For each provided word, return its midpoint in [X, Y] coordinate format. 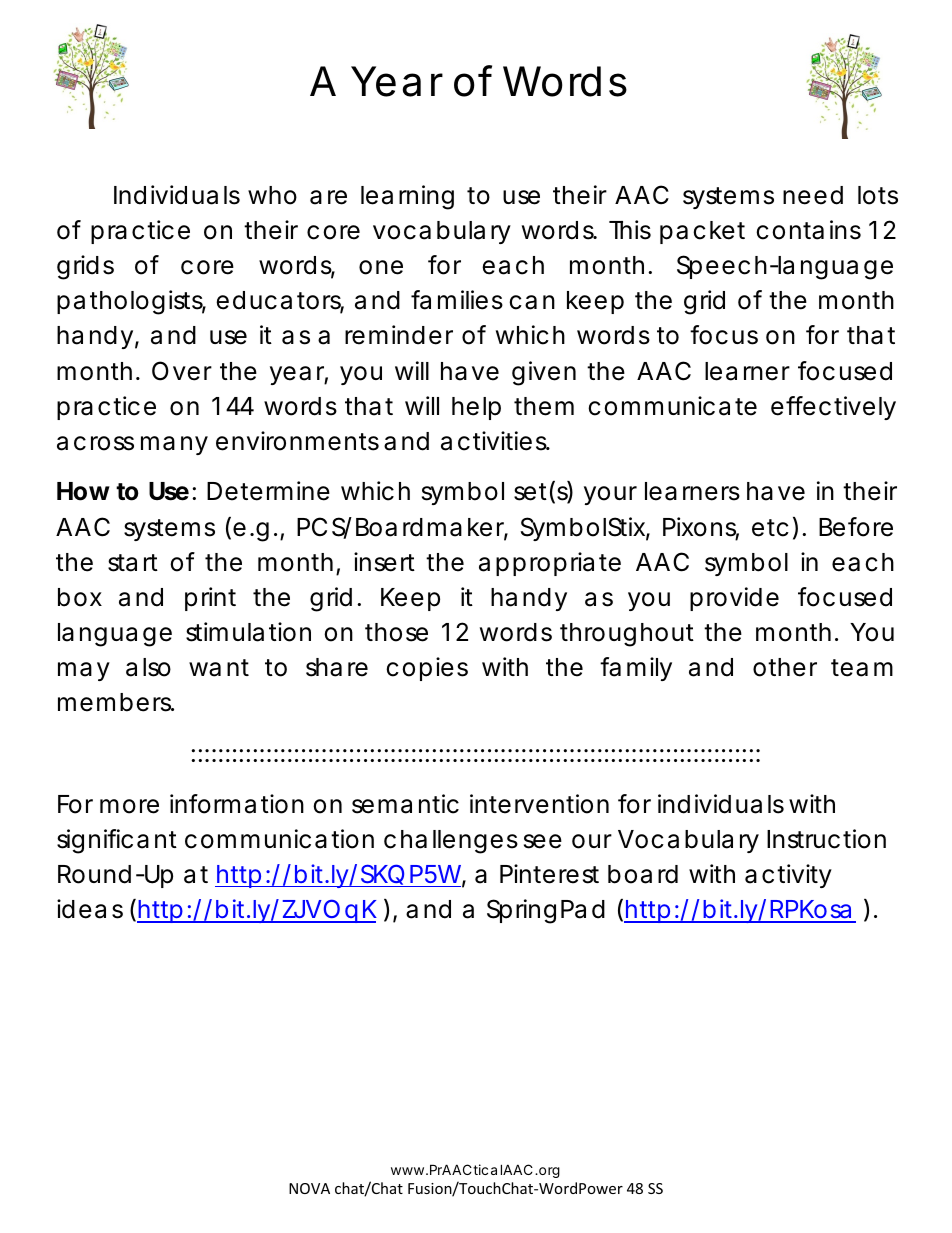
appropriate [550, 564]
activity [788, 876]
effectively [833, 408]
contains [808, 230]
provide [734, 599]
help [476, 408]
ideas [90, 909]
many [174, 445]
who [272, 195]
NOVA [309, 1188]
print [210, 599]
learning [407, 197]
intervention [539, 804]
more [129, 806]
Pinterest [549, 874]
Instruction [826, 839]
